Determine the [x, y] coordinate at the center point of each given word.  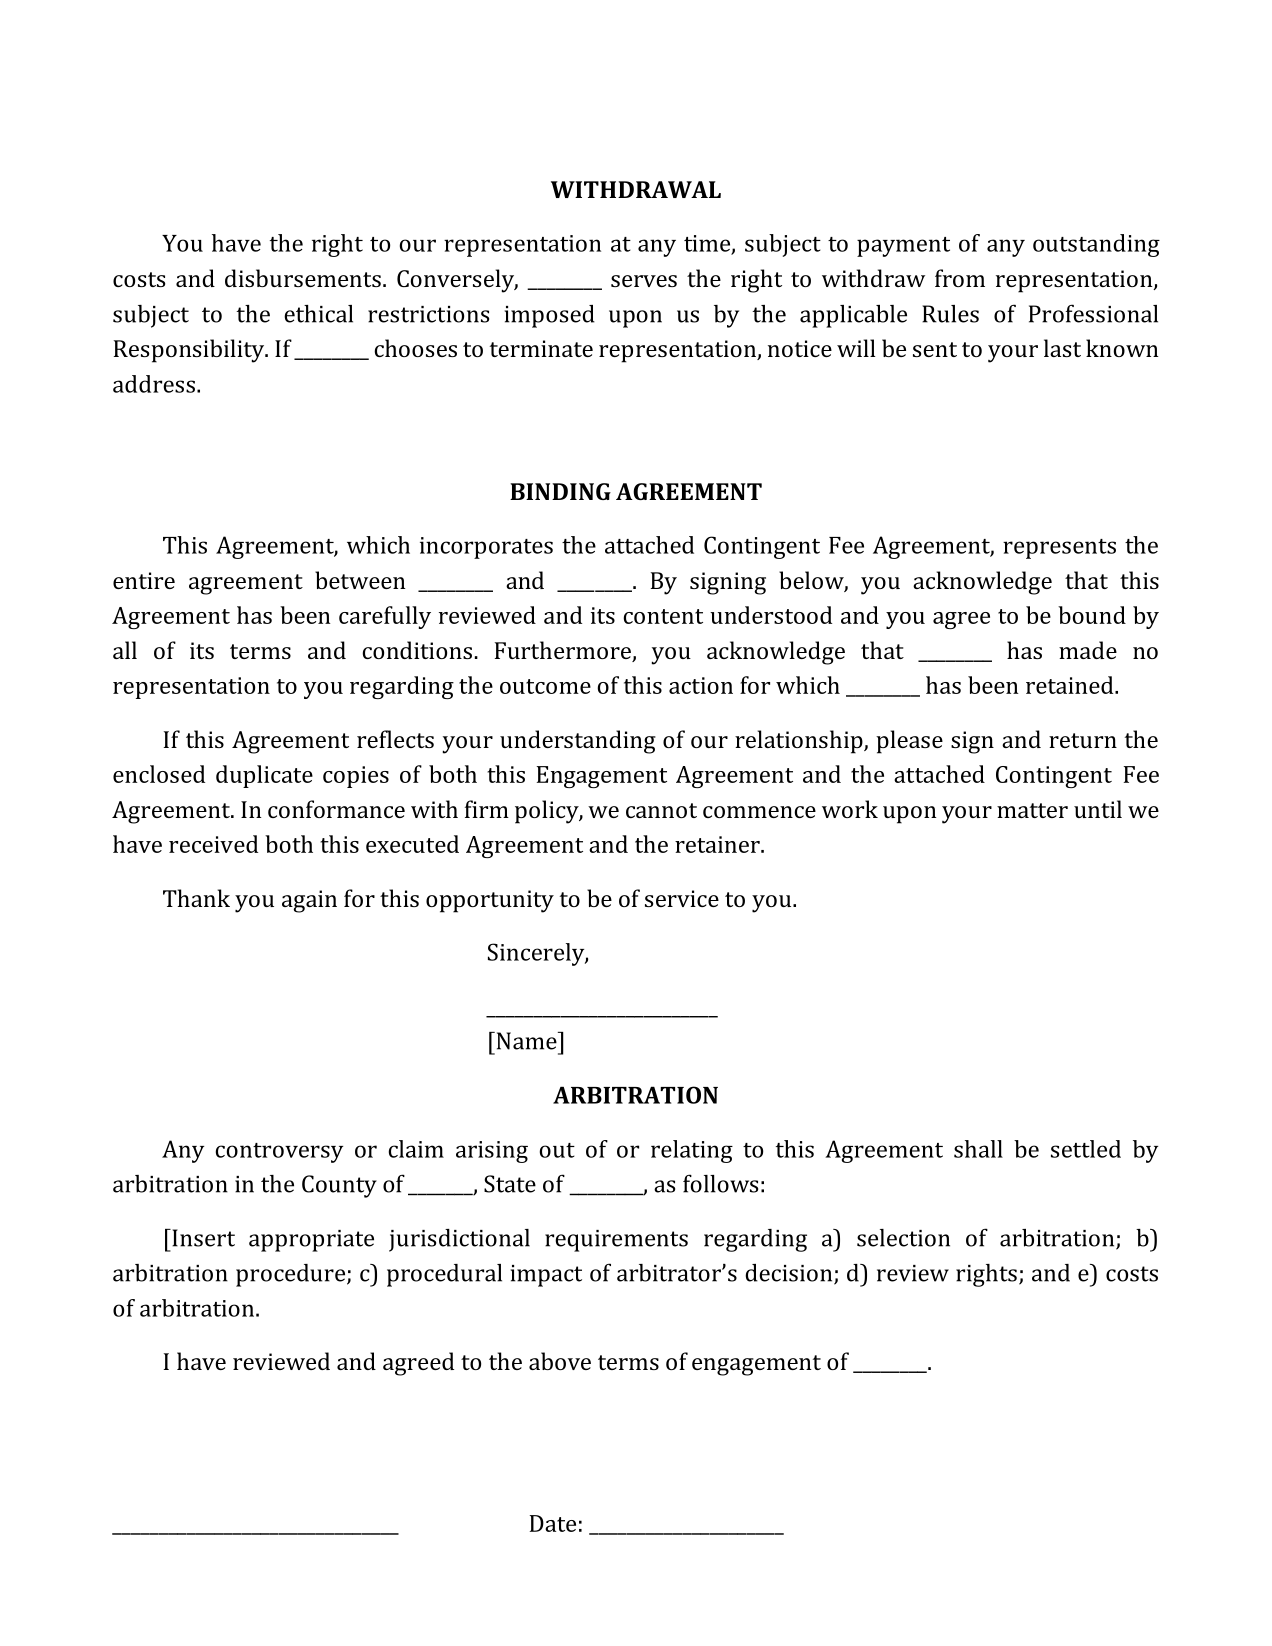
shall [978, 1149]
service [682, 898]
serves [644, 281]
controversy [279, 1153]
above [560, 1361]
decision [790, 1274]
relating [692, 1151]
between [360, 580]
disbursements [303, 278]
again [309, 901]
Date [553, 1523]
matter [1032, 810]
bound [1092, 615]
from [960, 278]
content [663, 616]
